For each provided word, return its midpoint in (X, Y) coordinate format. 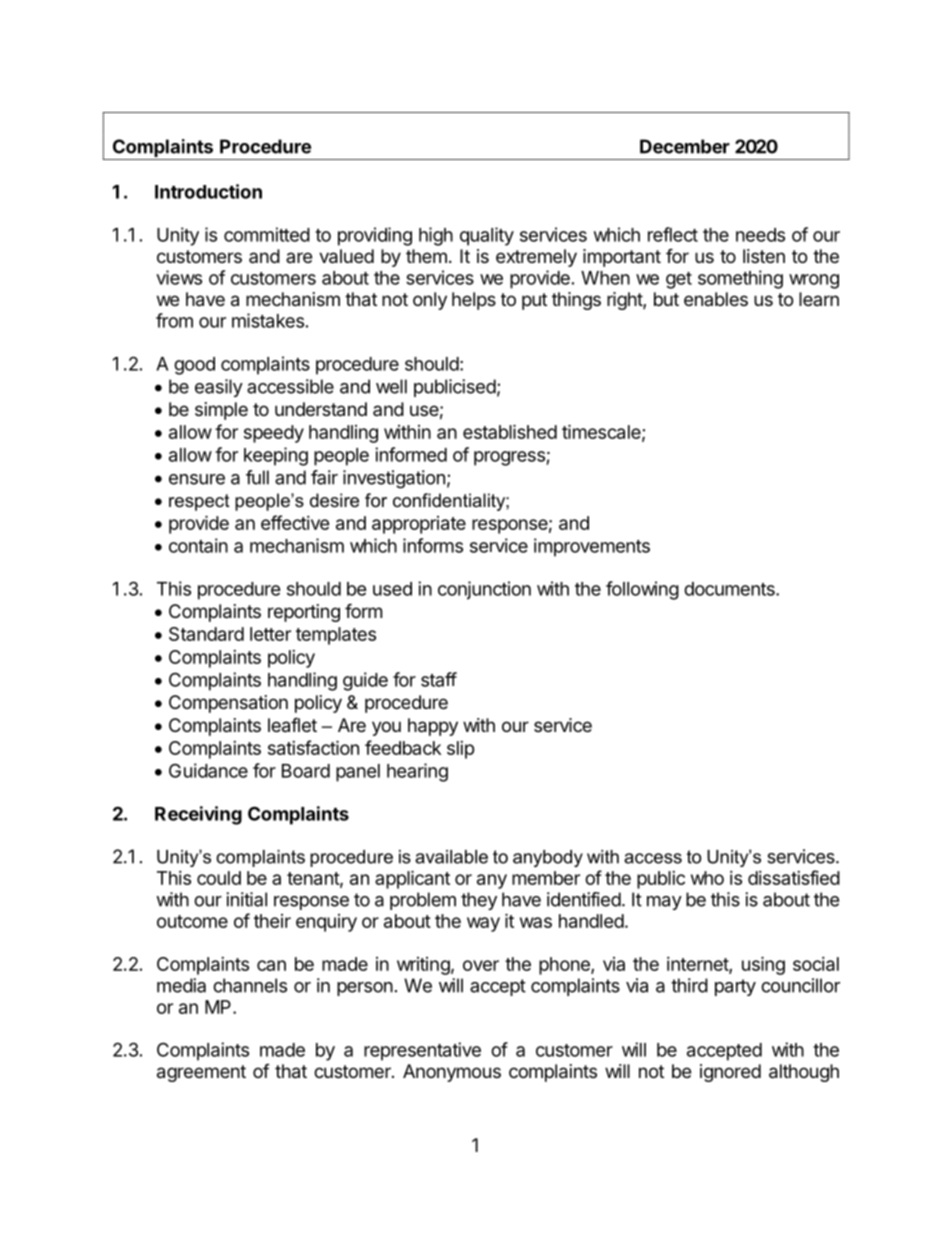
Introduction (208, 191)
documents (730, 589)
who (707, 878)
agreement (201, 1073)
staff (439, 679)
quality (487, 236)
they (479, 901)
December (685, 146)
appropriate (419, 525)
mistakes (268, 320)
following (642, 590)
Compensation (228, 704)
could (219, 878)
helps (474, 301)
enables (716, 299)
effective (295, 522)
